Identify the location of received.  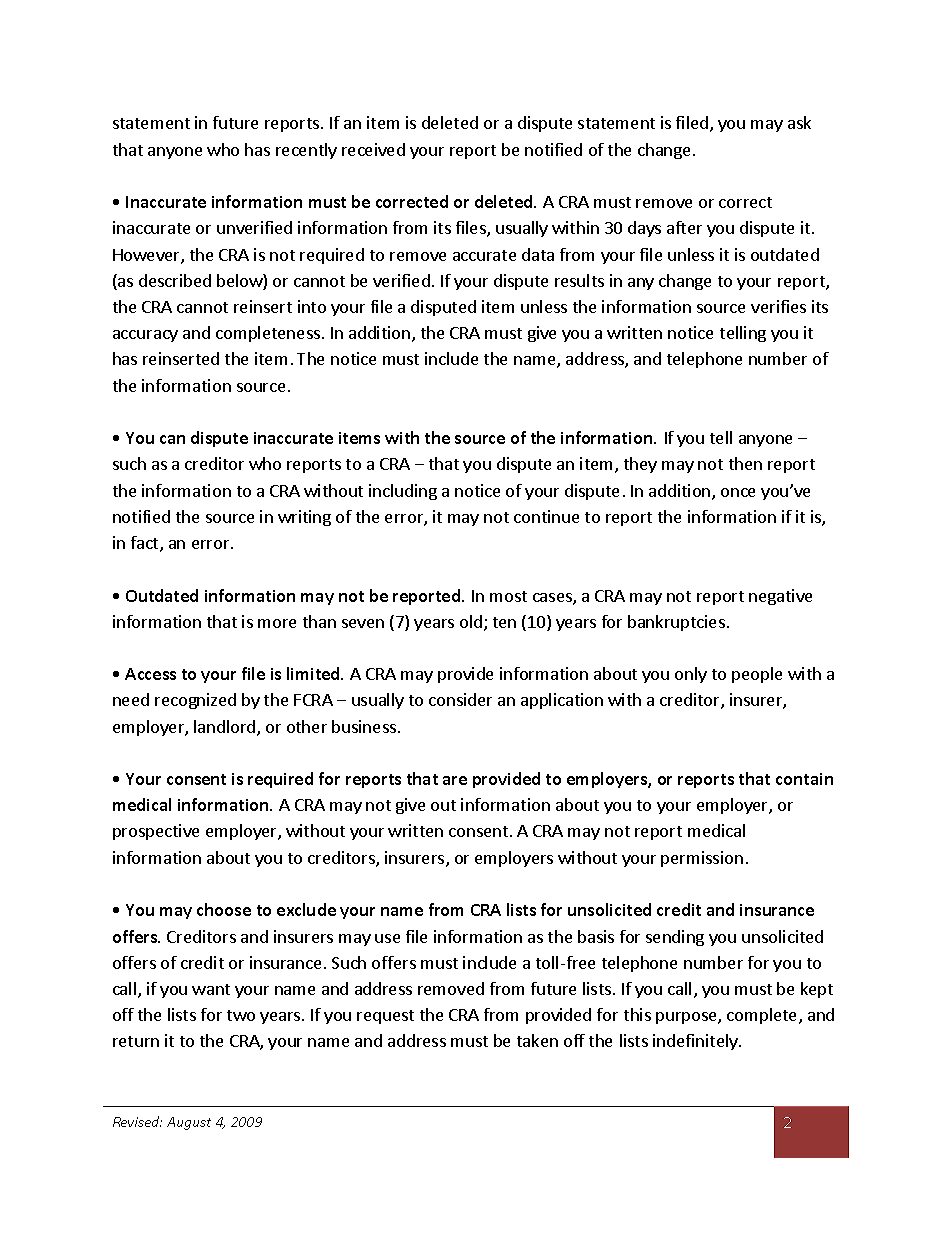
(373, 149).
